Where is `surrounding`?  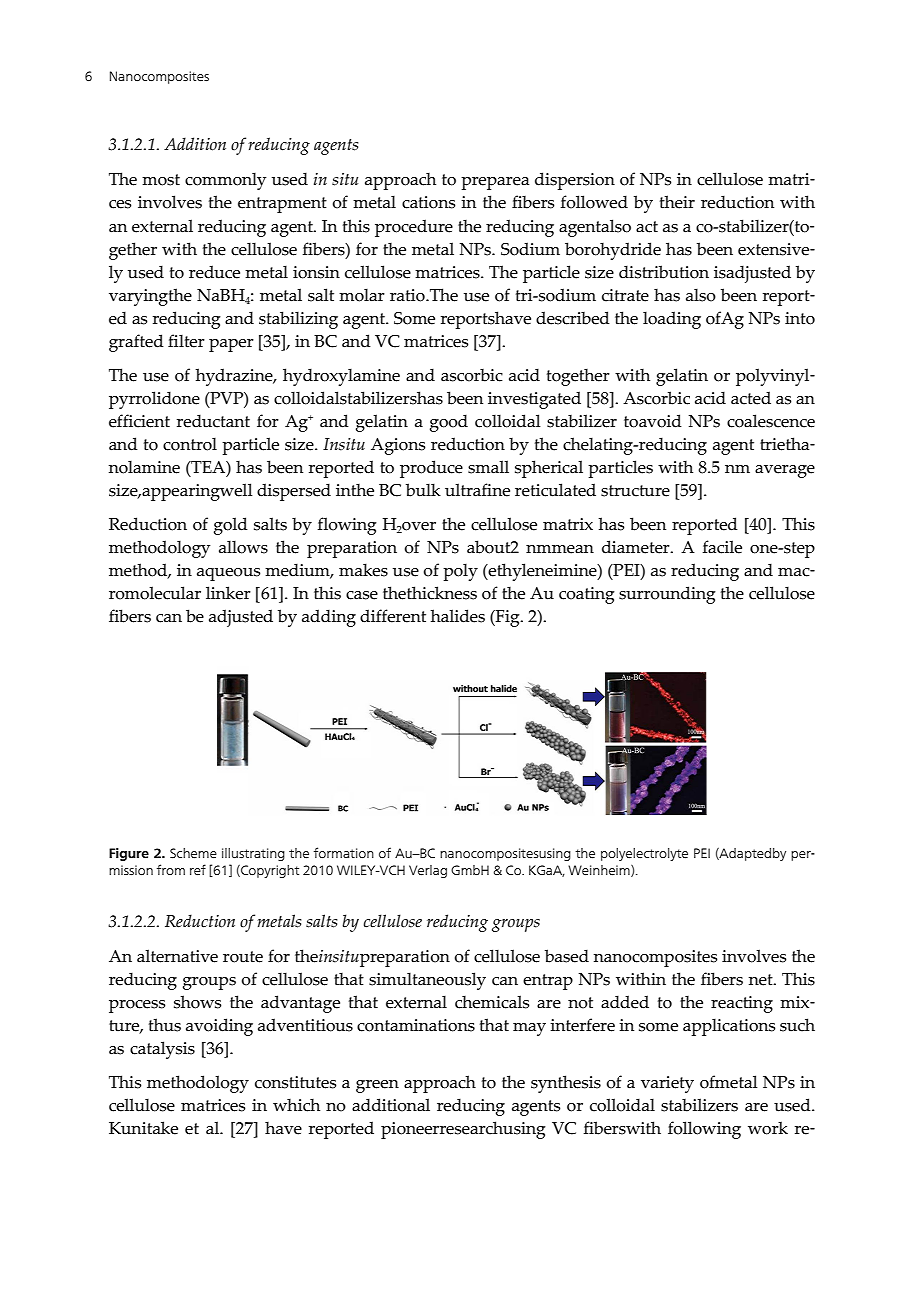
surrounding is located at coordinates (667, 595).
